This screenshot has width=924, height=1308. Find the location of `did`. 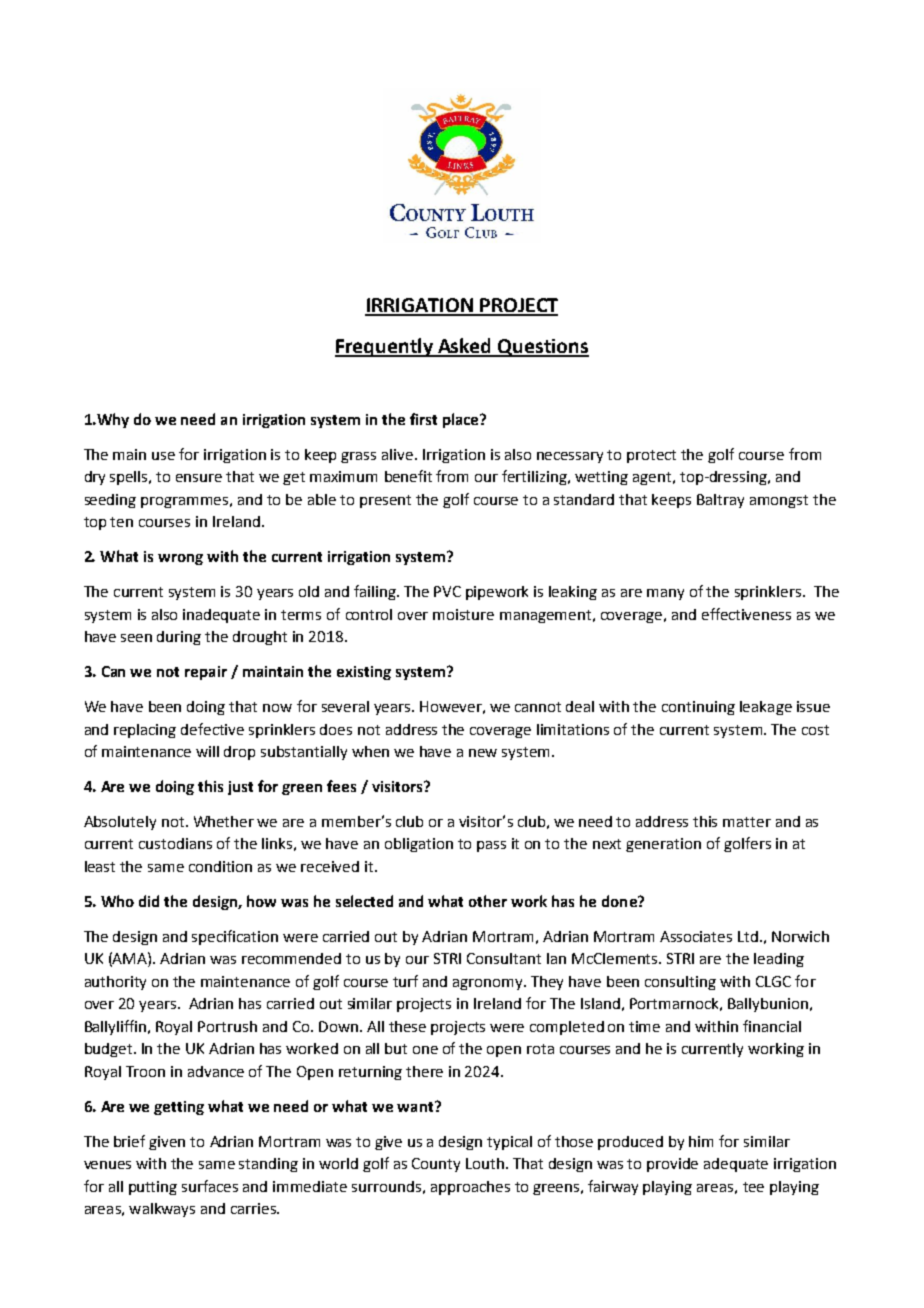

did is located at coordinates (149, 901).
